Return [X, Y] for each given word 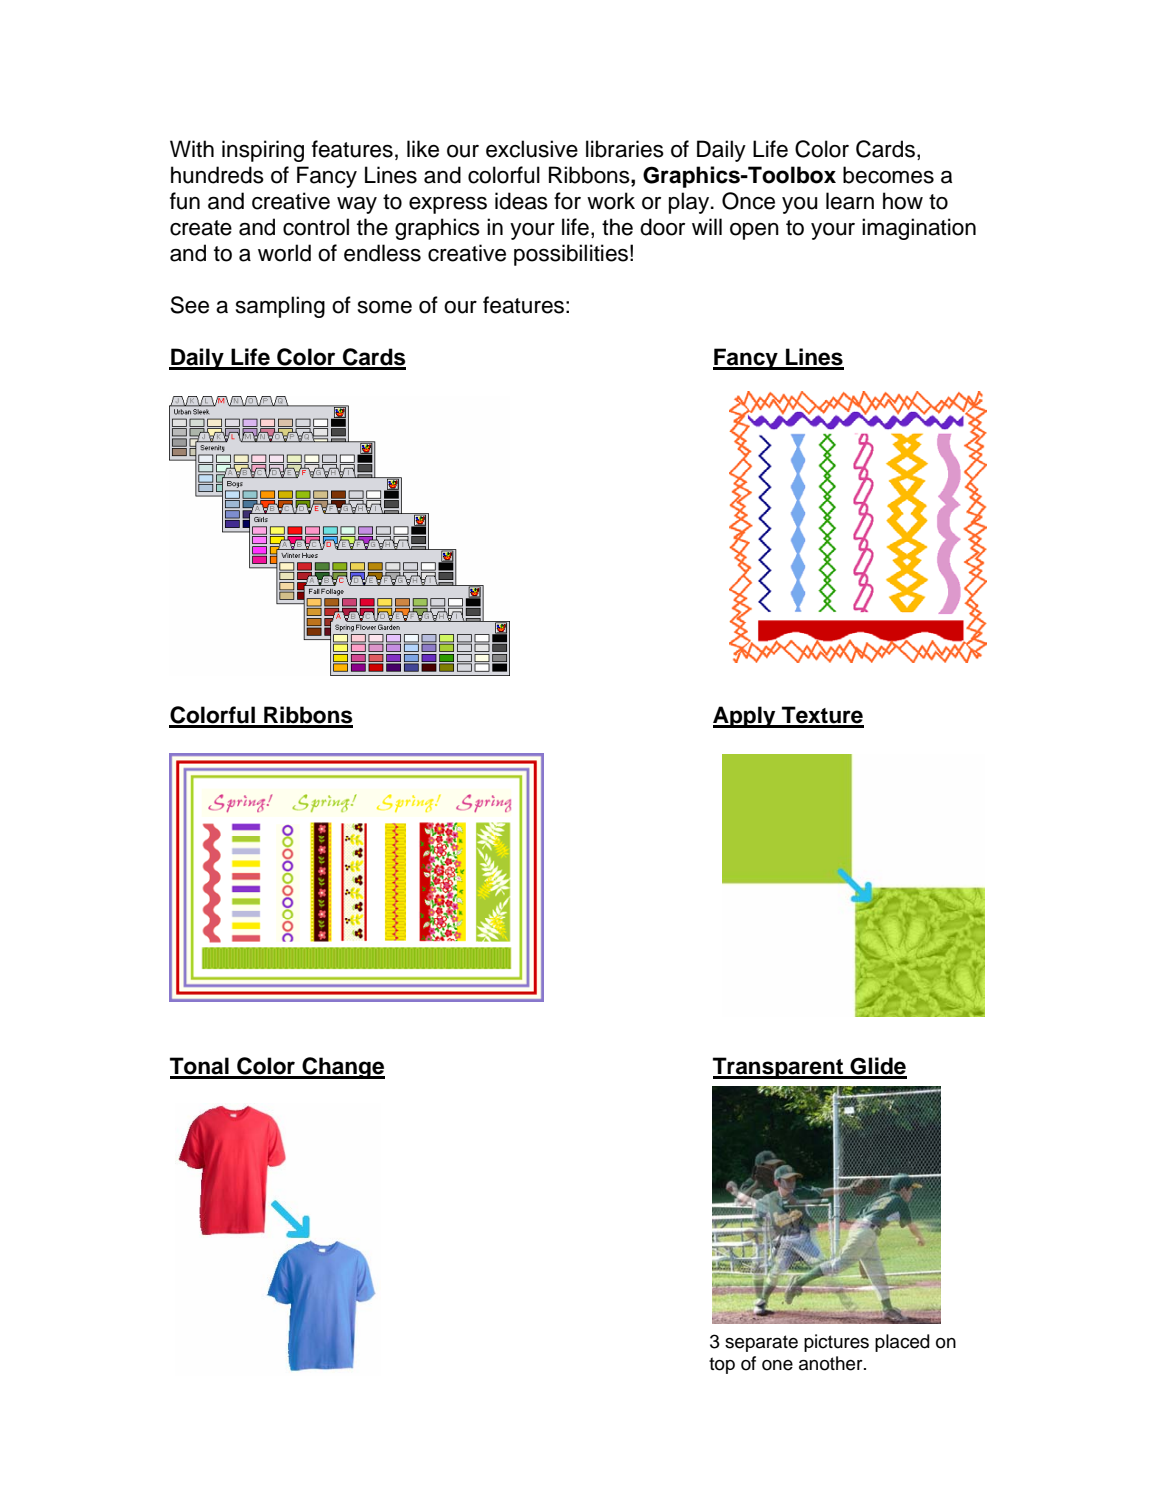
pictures [836, 1343]
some [385, 307]
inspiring [263, 151]
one [777, 1365]
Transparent [779, 1068]
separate [761, 1343]
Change [342, 1068]
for [567, 201]
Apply [745, 717]
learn [850, 201]
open [754, 231]
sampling [280, 307]
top [722, 1365]
